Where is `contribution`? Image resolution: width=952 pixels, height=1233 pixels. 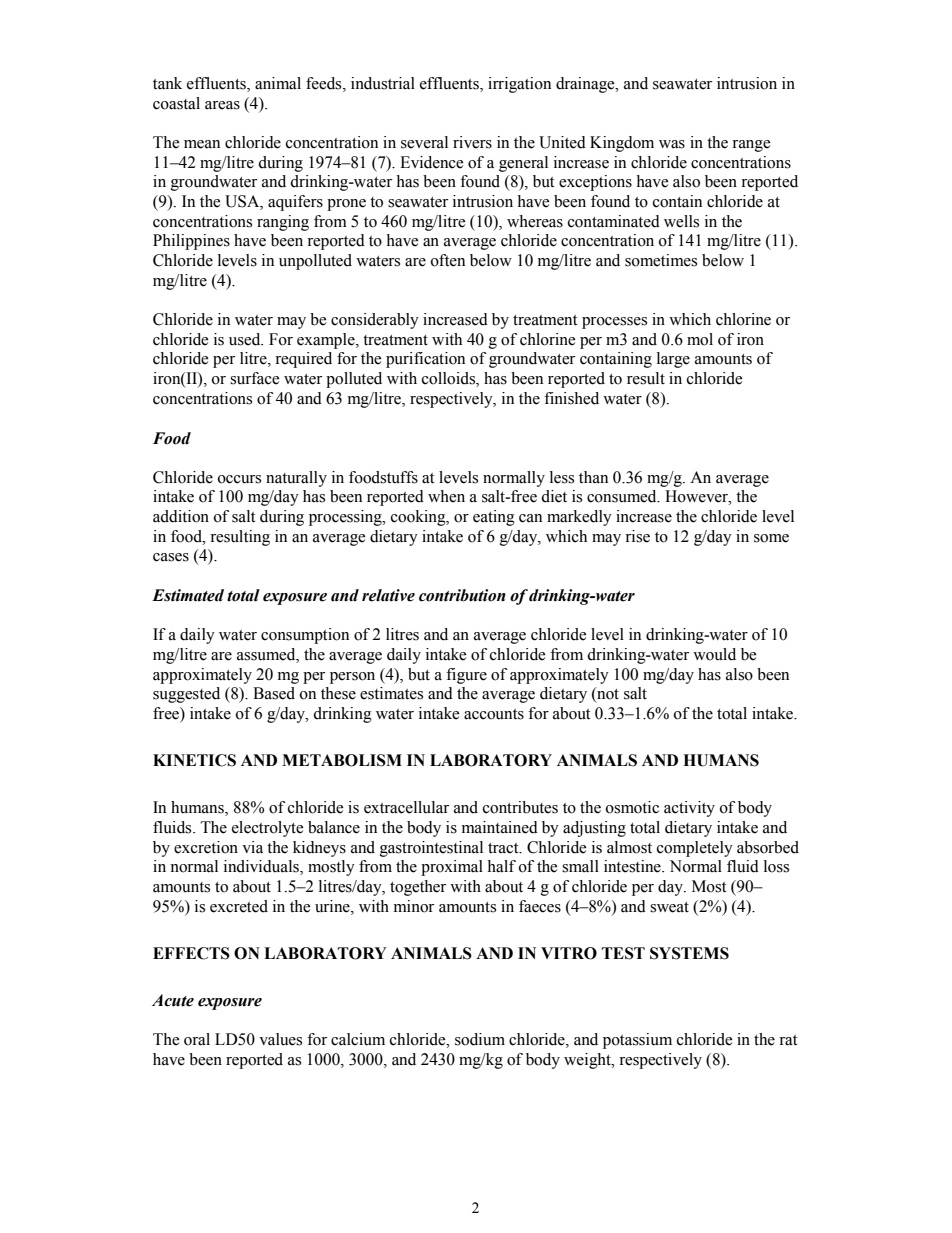 contribution is located at coordinates (462, 595).
